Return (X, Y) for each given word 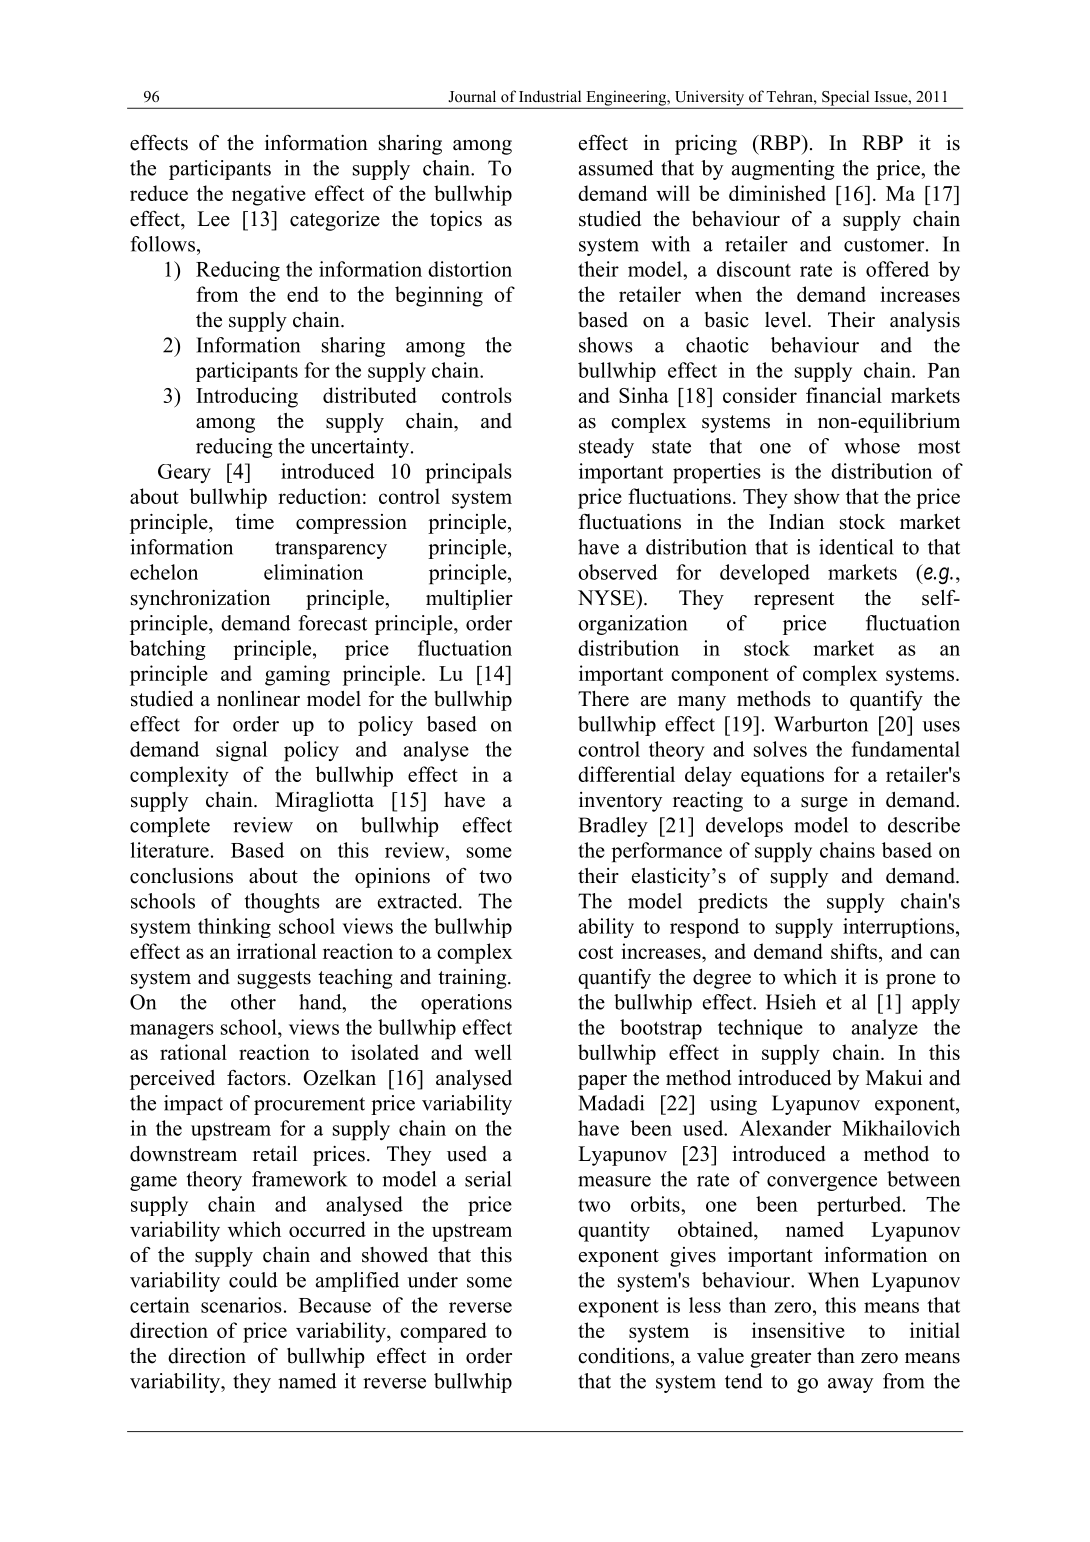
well (493, 1052)
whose (872, 446)
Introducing (247, 397)
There (603, 699)
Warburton (821, 724)
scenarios (241, 1305)
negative (269, 195)
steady (606, 448)
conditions (623, 1356)
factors (256, 1078)
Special (846, 99)
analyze (885, 1029)
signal (241, 751)
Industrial (550, 96)
